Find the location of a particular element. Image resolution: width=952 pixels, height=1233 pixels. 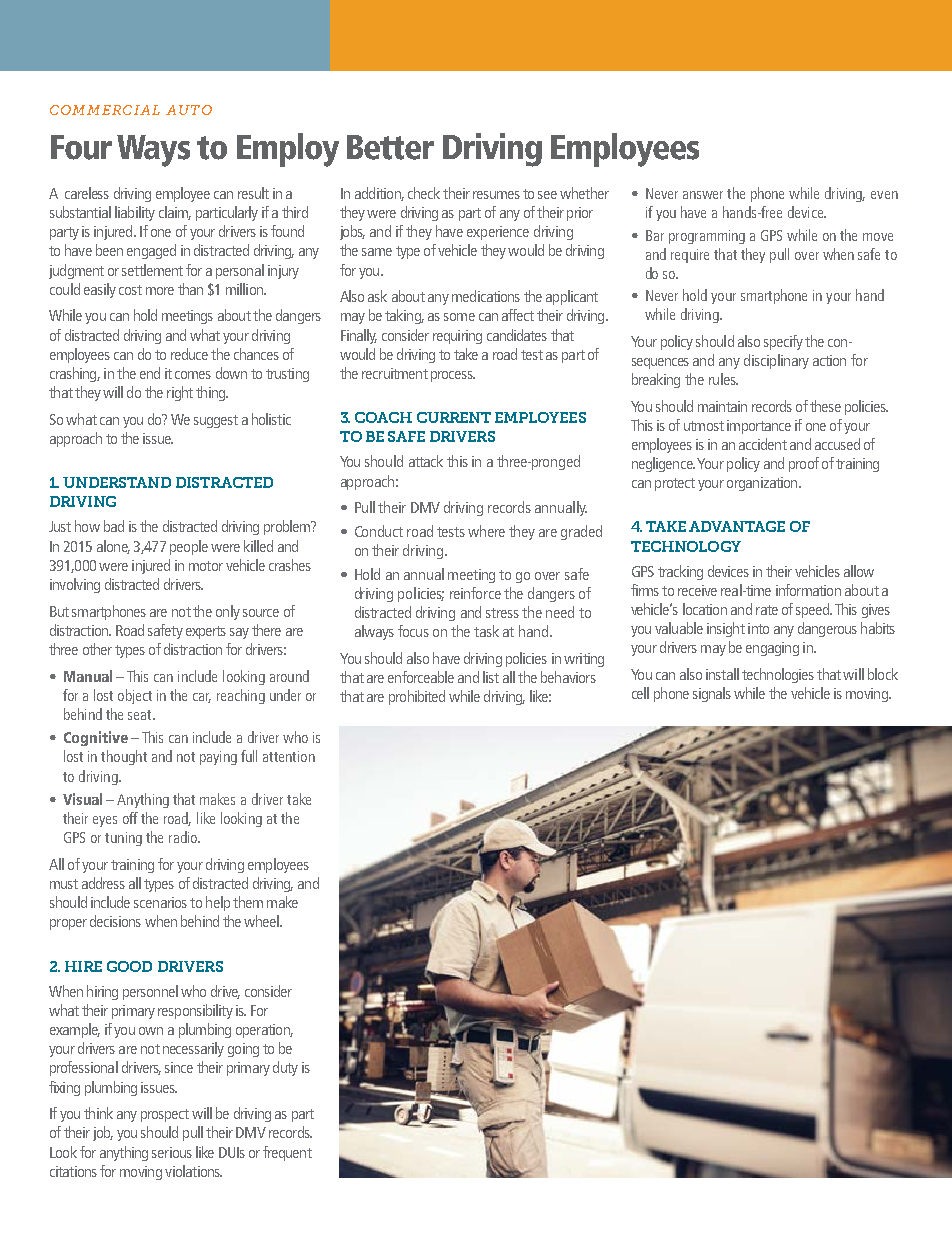

attack is located at coordinates (426, 461).
